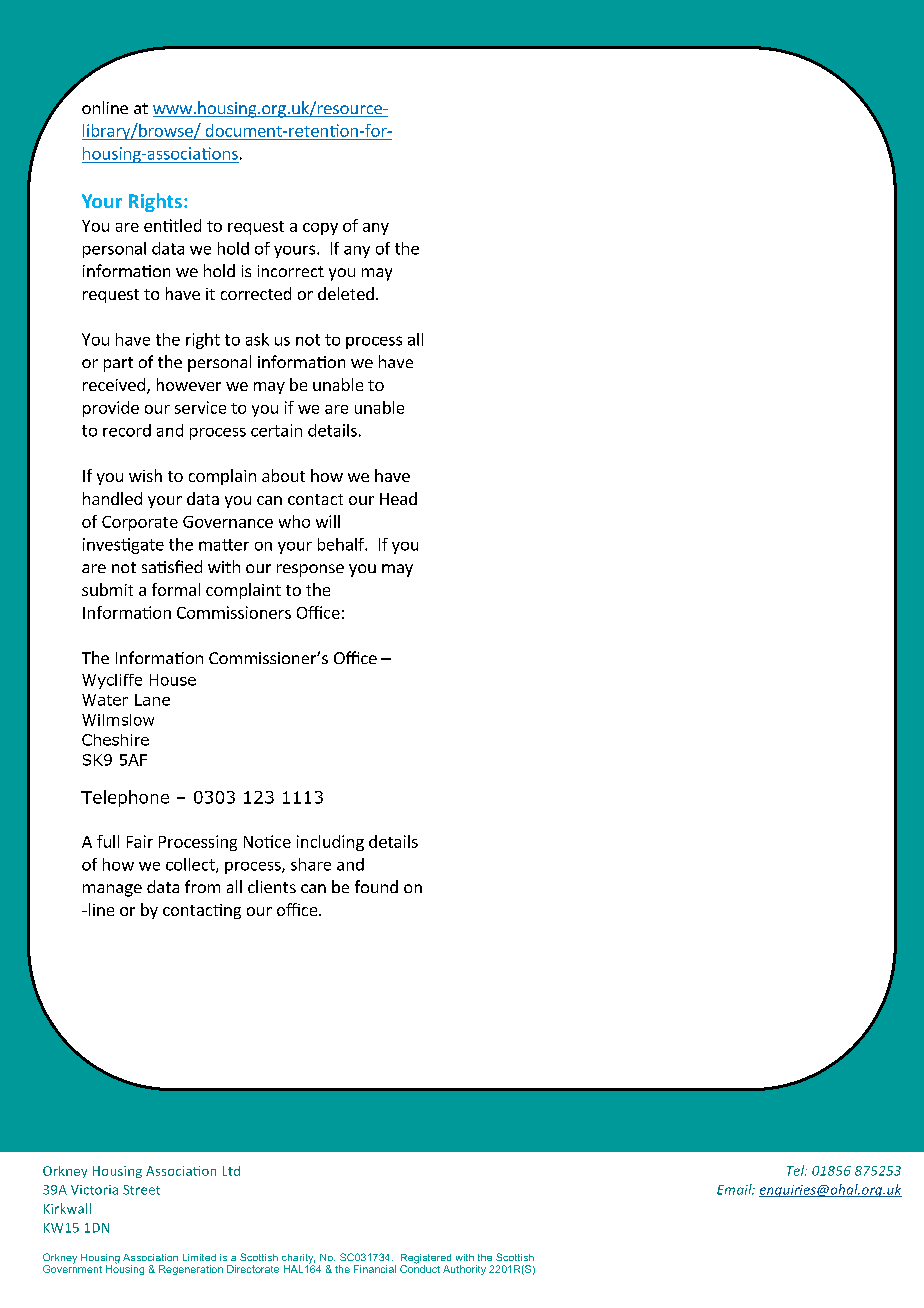 The image size is (924, 1308). I want to click on Limited, so click(199, 1257).
